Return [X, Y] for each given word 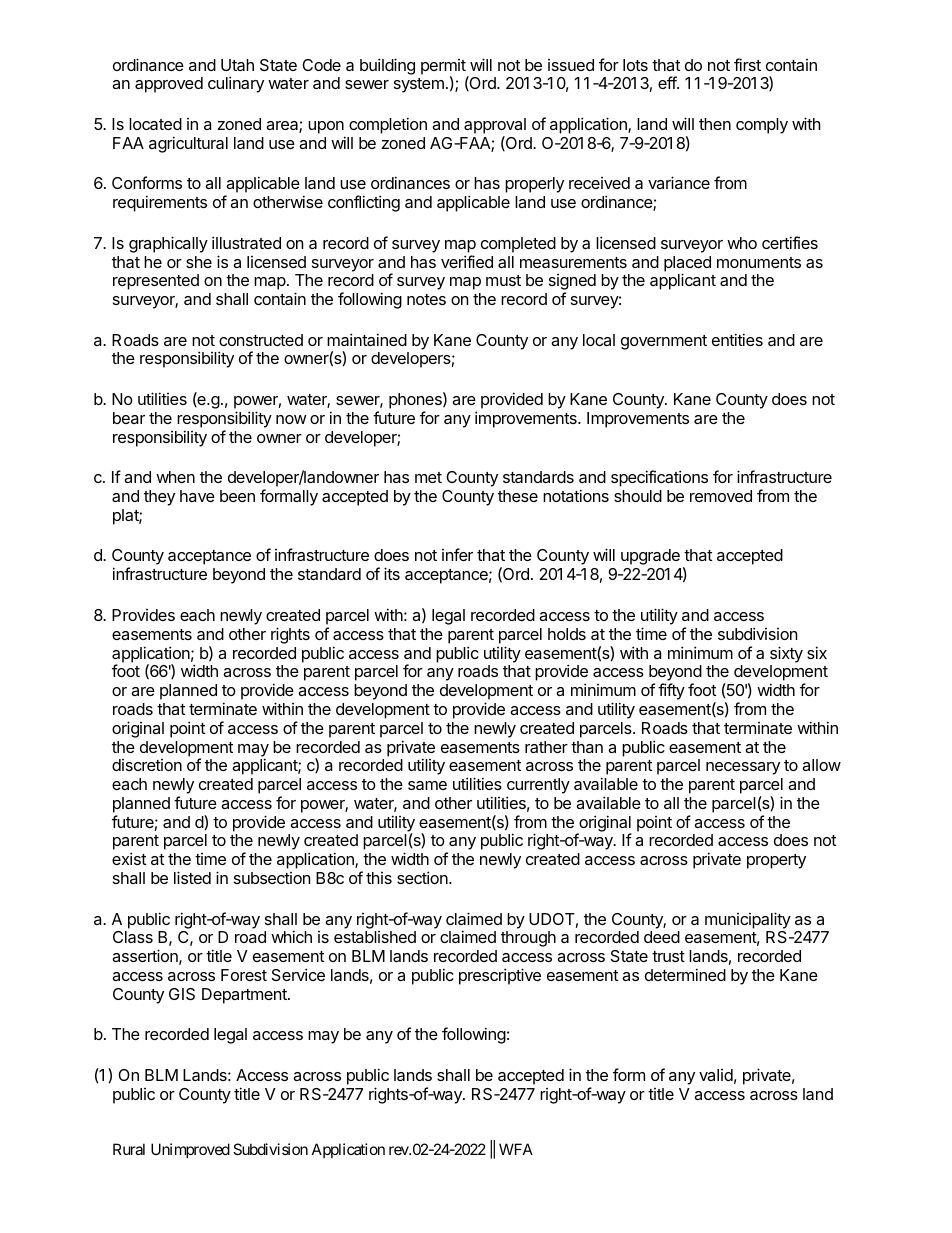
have [197, 496]
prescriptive [500, 976]
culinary [236, 84]
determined [685, 974]
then [715, 124]
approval [495, 126]
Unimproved [190, 1150]
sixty [786, 654]
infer [457, 554]
